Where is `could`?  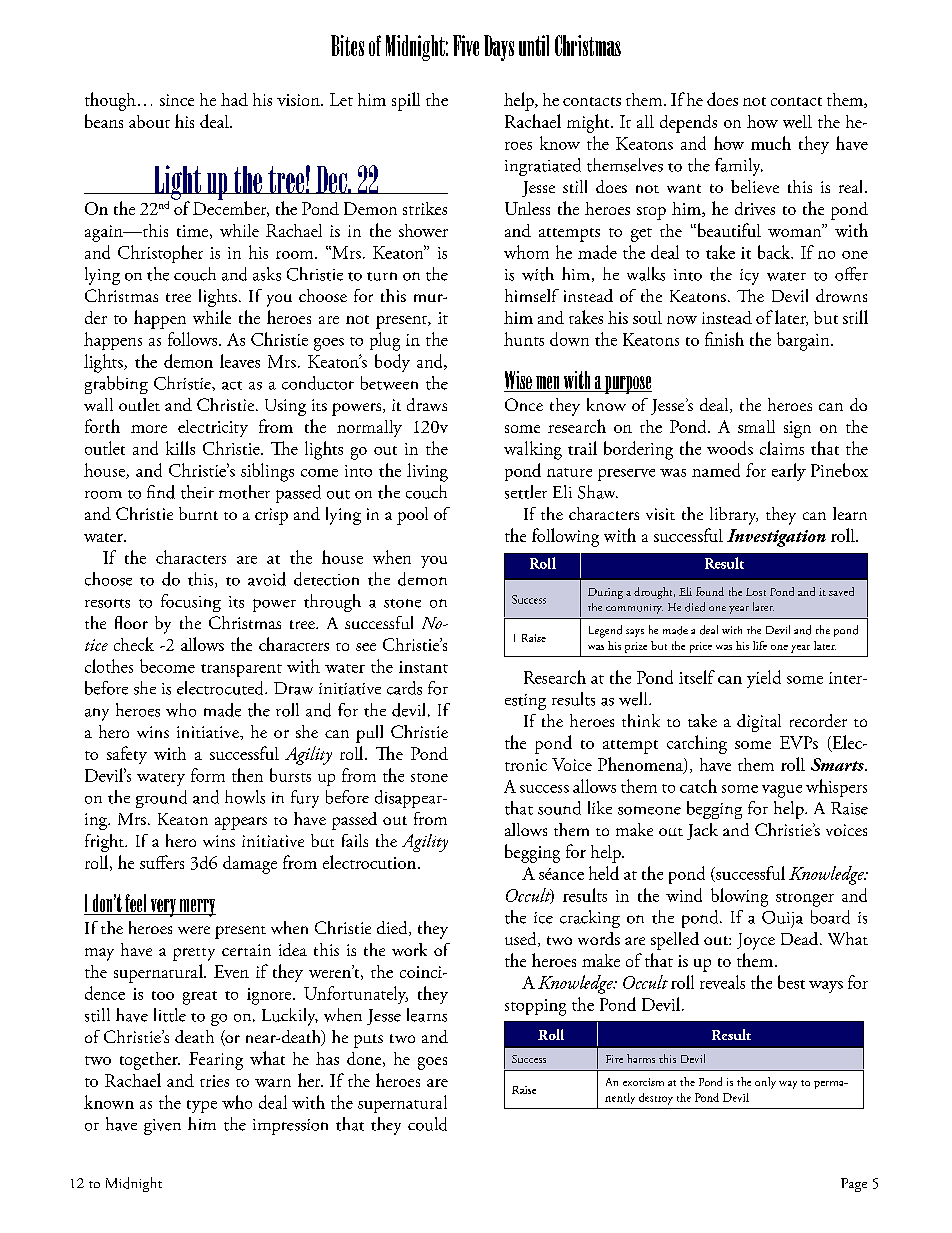
could is located at coordinates (427, 1124).
